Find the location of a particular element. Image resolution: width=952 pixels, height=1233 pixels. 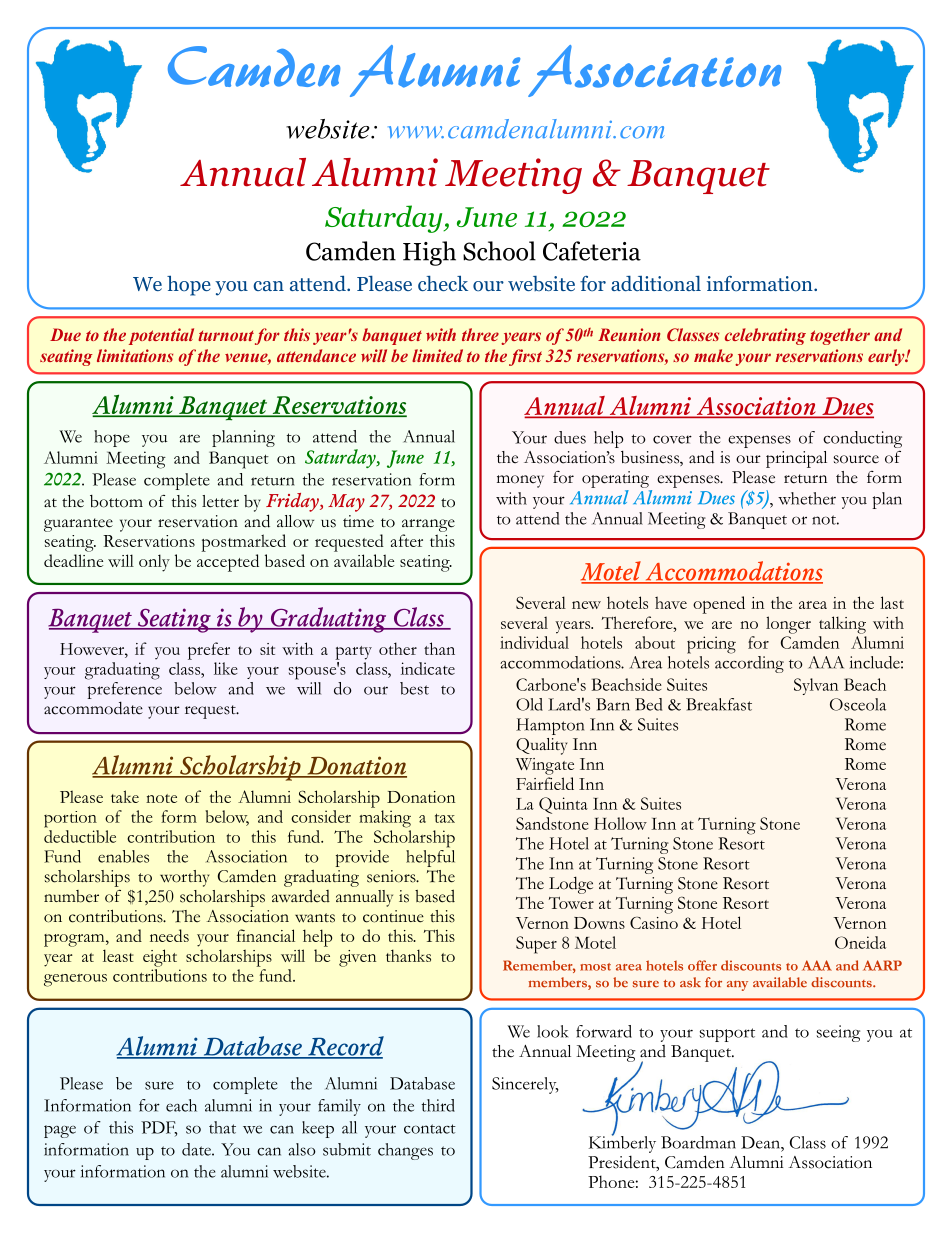

Hollow is located at coordinates (620, 823).
